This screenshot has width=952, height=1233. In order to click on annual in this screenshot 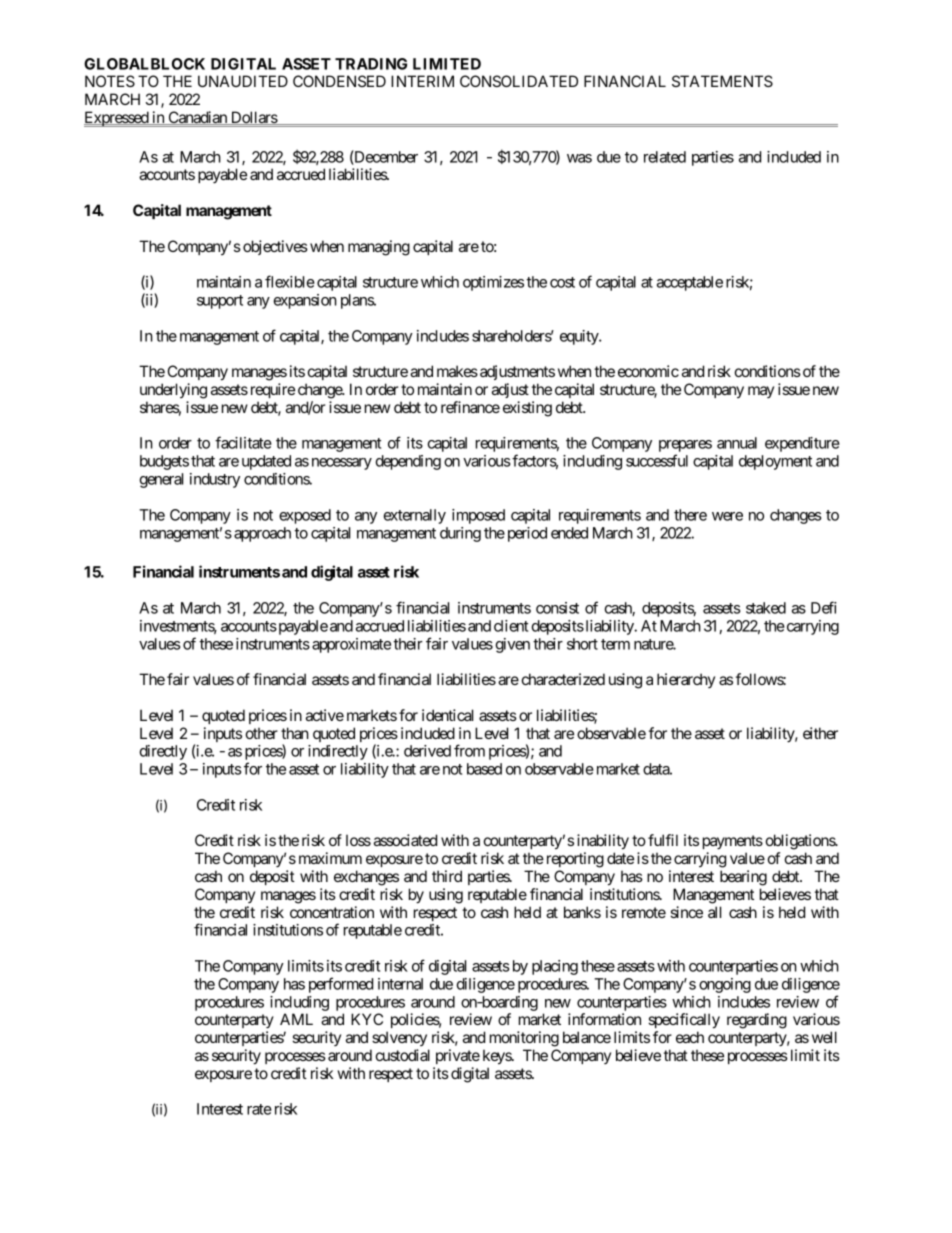, I will do `click(737, 443)`.
